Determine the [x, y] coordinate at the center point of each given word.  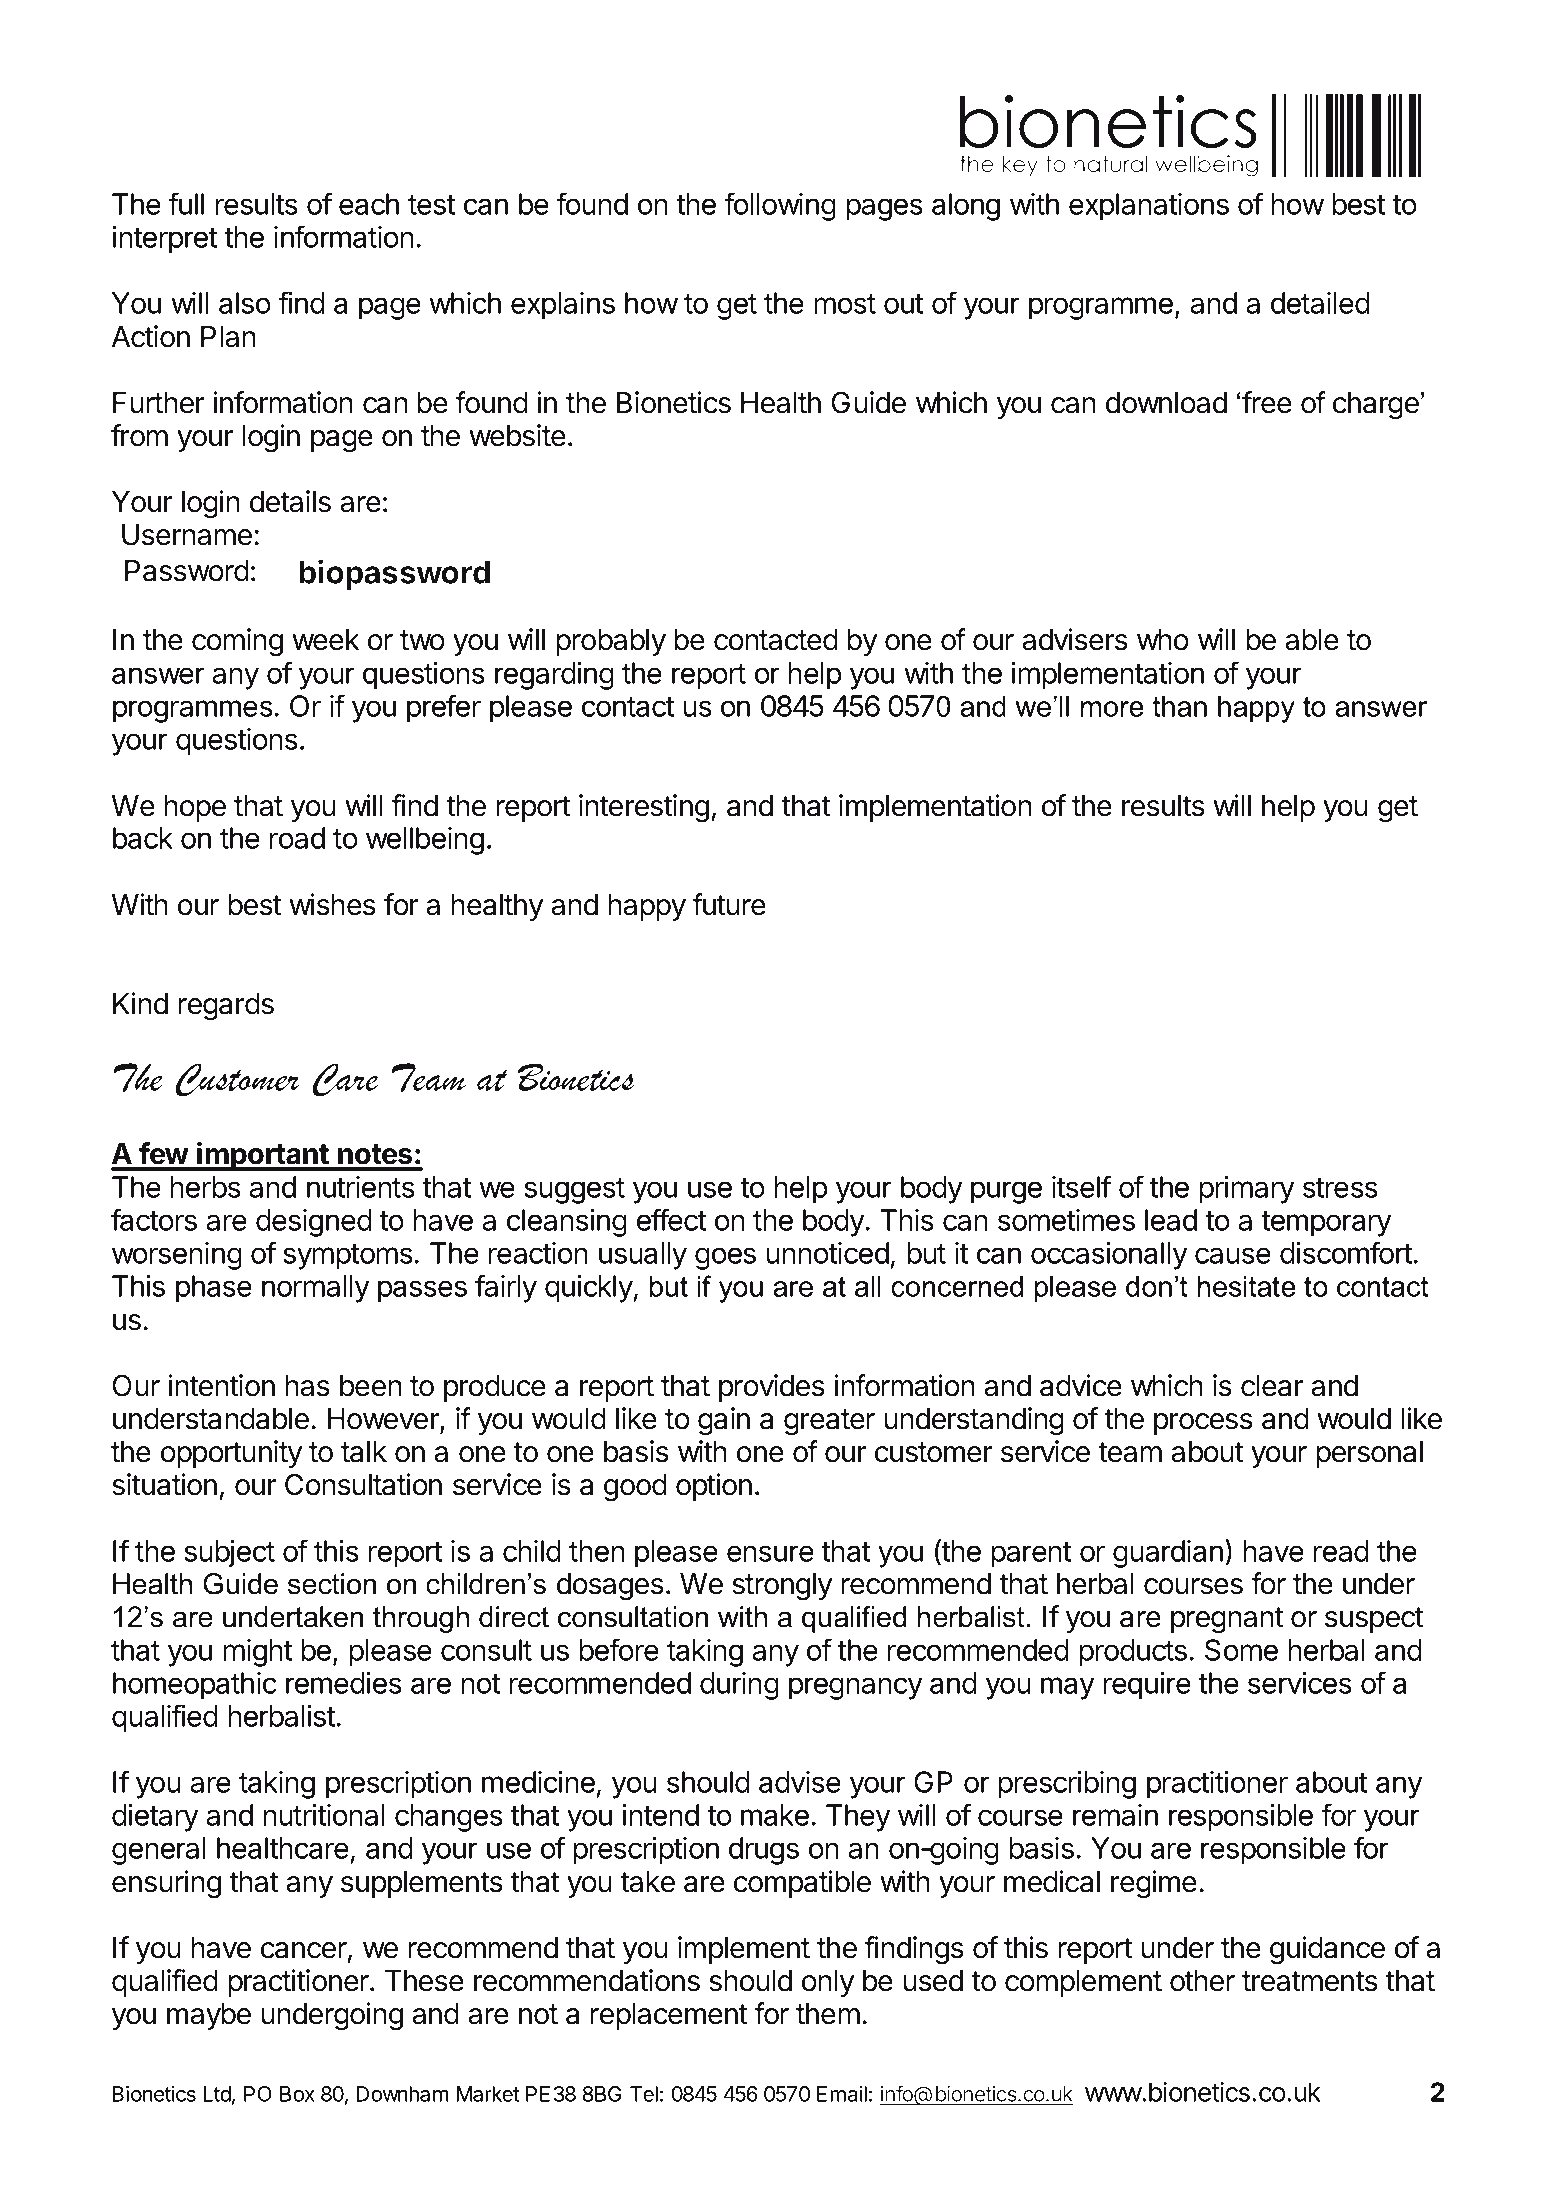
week [325, 640]
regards [226, 1007]
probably [611, 642]
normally [315, 1289]
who [1163, 640]
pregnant [1227, 1620]
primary [1246, 1190]
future [729, 904]
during [739, 1686]
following [780, 206]
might [257, 1653]
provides [772, 1388]
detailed [1320, 303]
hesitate [1247, 1286]
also [245, 303]
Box [297, 2094]
